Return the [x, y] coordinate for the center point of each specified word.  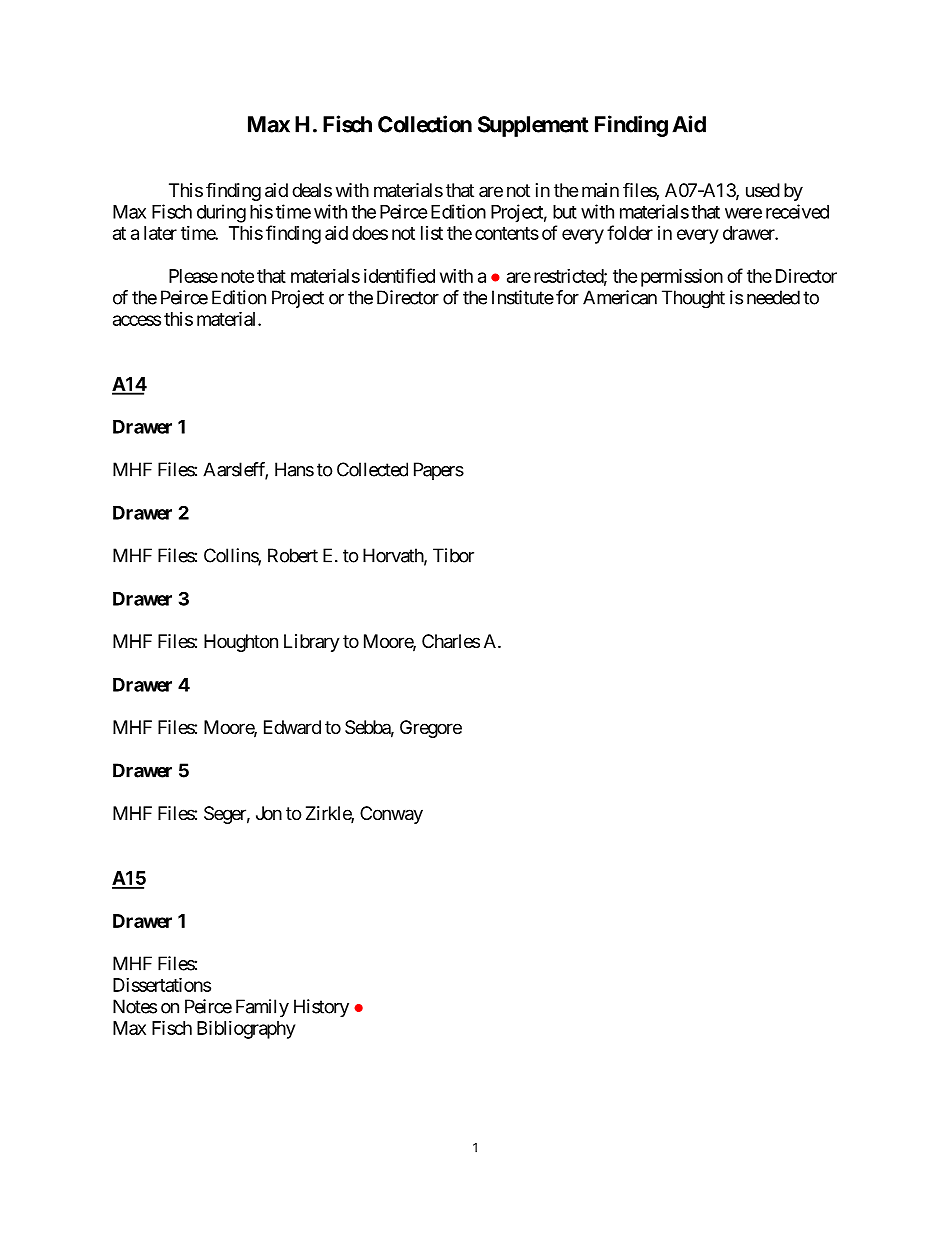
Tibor [453, 555]
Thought [693, 299]
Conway [391, 815]
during [221, 213]
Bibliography [246, 1029]
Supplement [533, 126]
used [763, 190]
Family [262, 1008]
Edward [292, 727]
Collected [372, 469]
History [321, 1008]
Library [312, 643]
